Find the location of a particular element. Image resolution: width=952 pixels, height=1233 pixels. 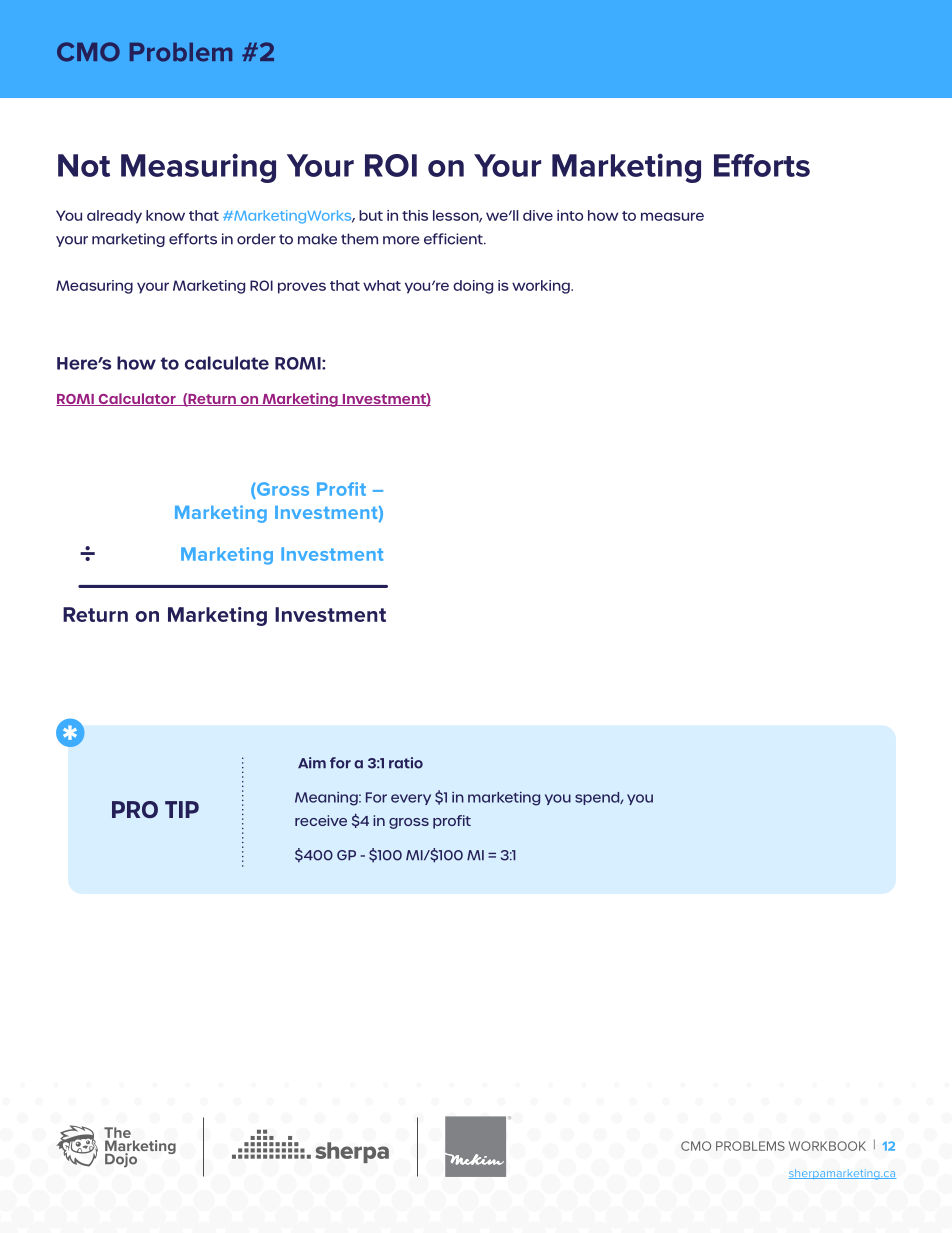

what is located at coordinates (382, 285).
